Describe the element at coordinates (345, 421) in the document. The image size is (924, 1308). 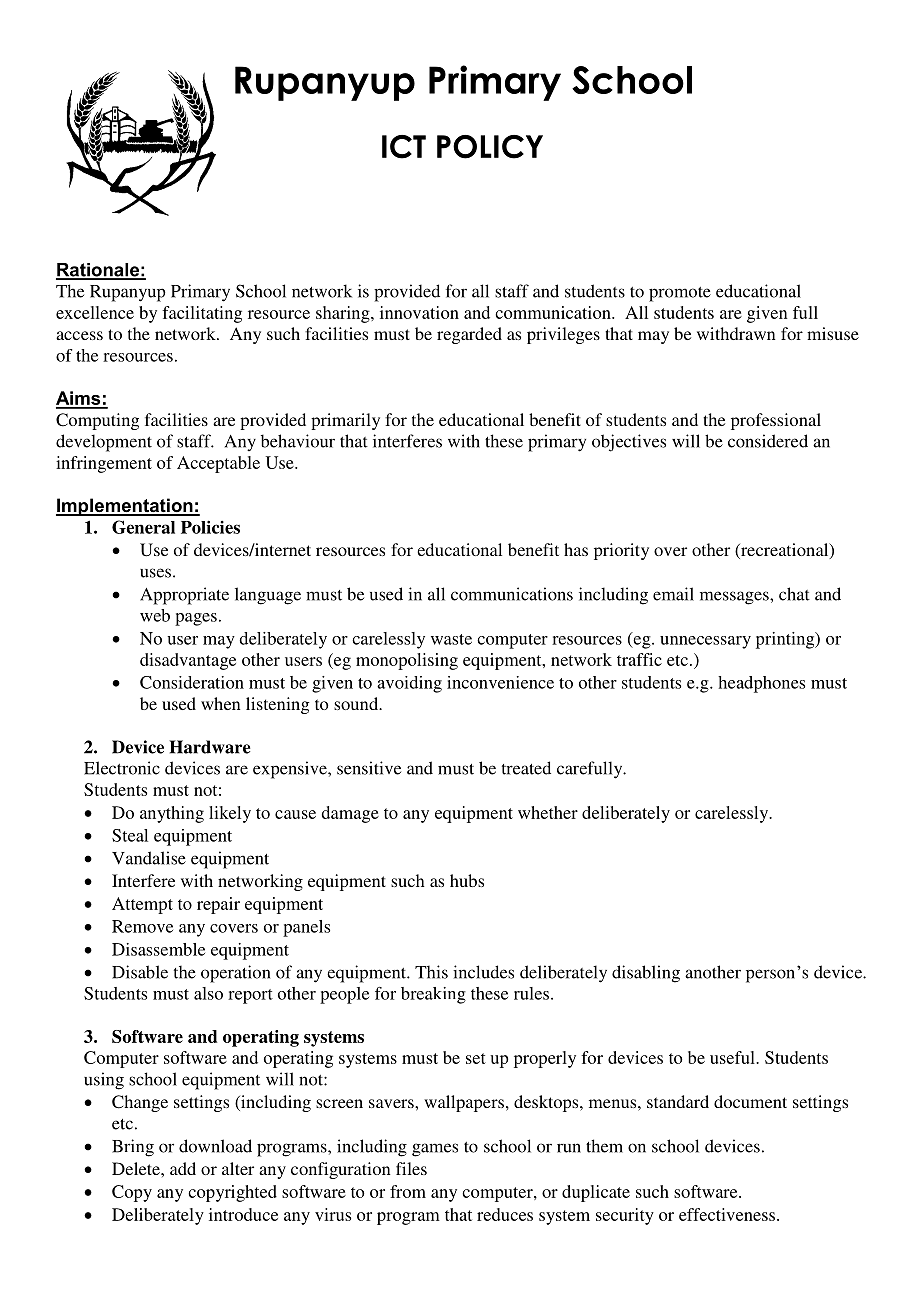
I see `primarily` at that location.
